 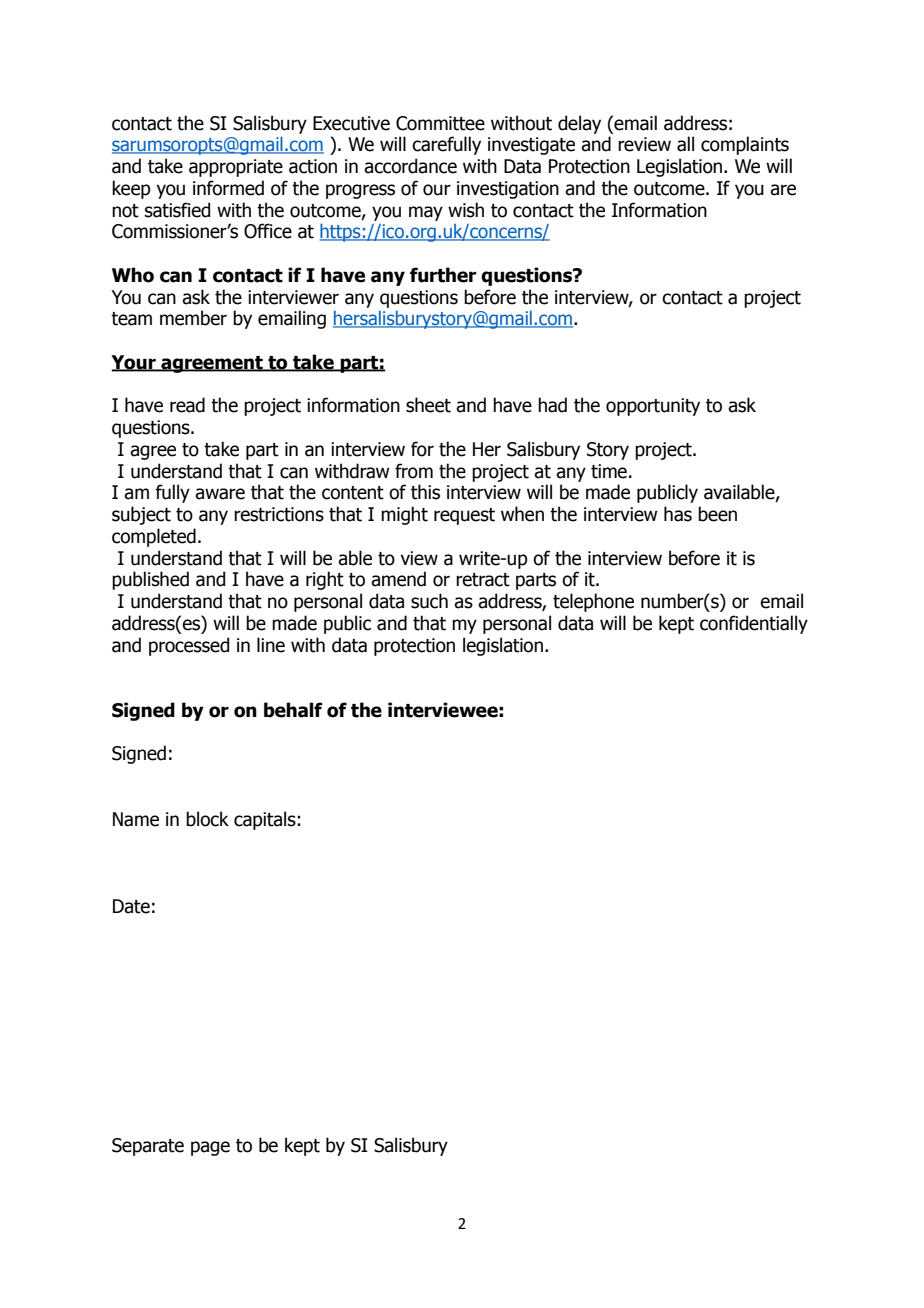 What do you see at coordinates (220, 494) in the screenshot?
I see `aware` at bounding box center [220, 494].
